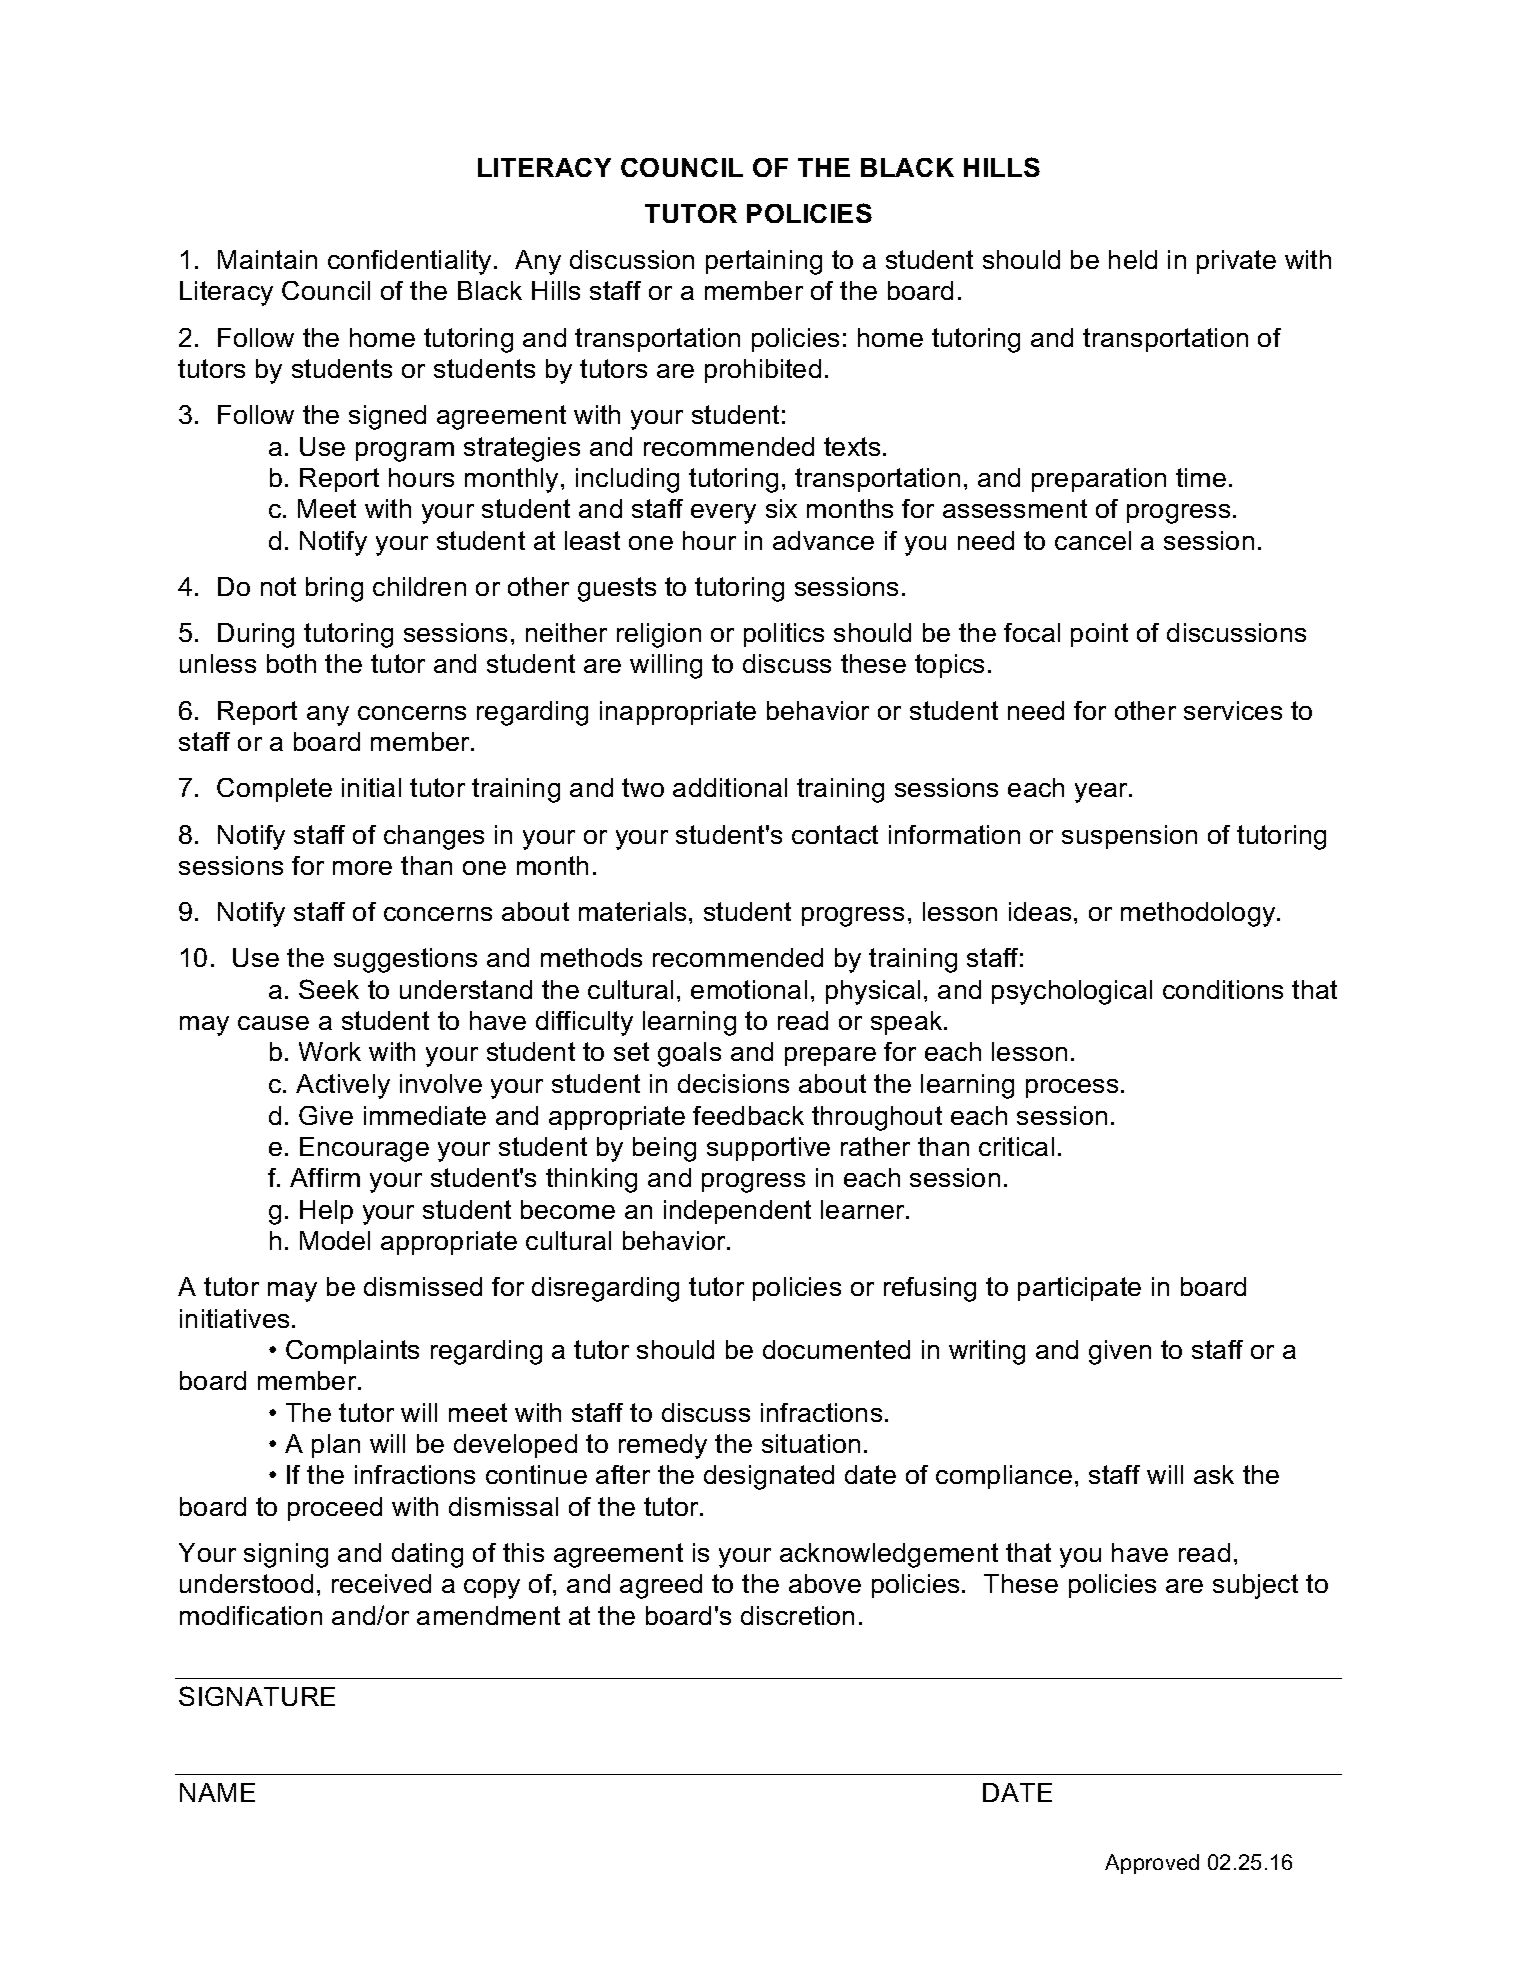 This document has height=1964, width=1517. What do you see at coordinates (1214, 1474) in the document?
I see `ask` at bounding box center [1214, 1474].
